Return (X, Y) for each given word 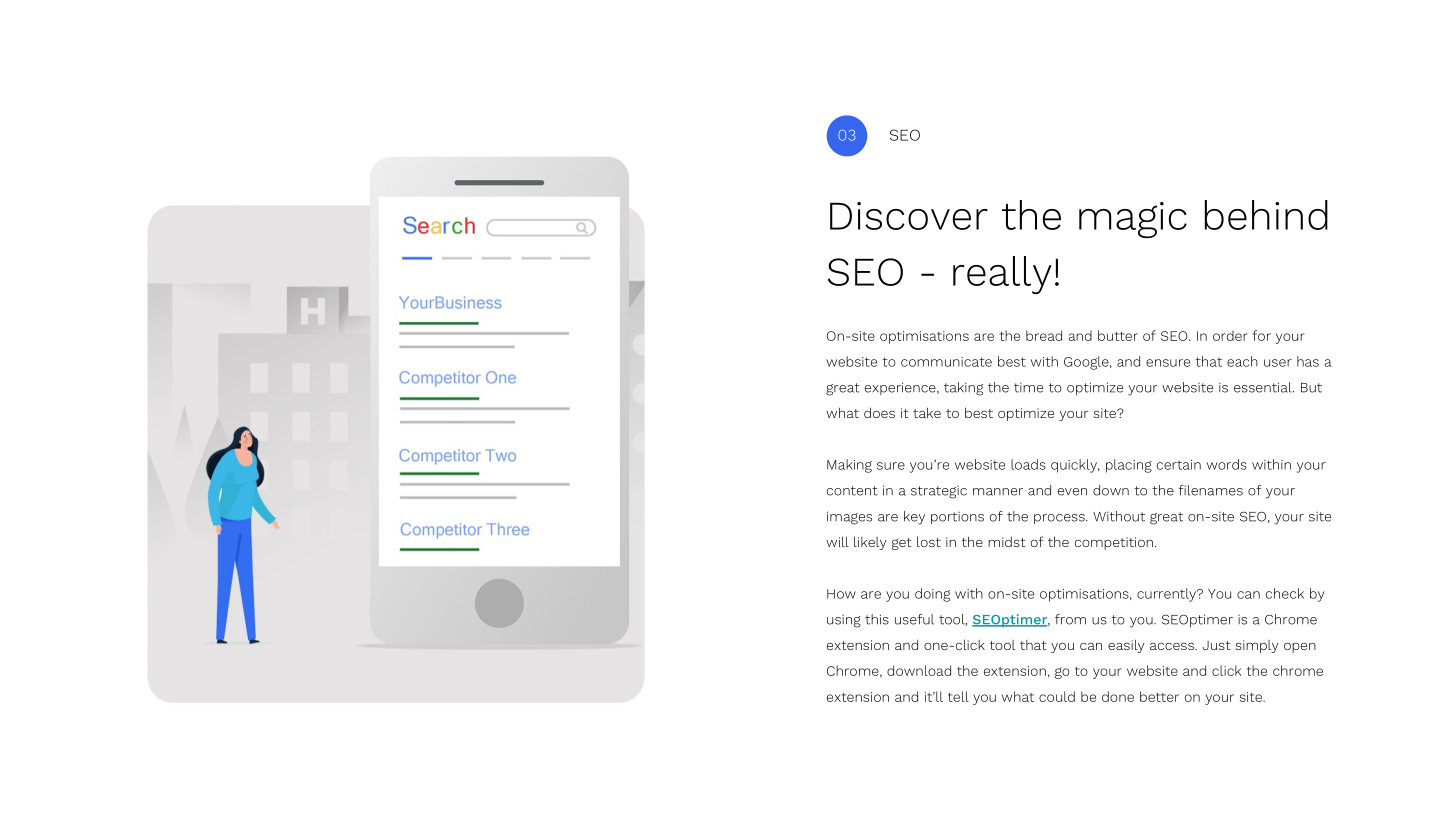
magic (1133, 220)
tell (958, 696)
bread (1044, 335)
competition (1114, 543)
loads (1028, 464)
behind (1266, 215)
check (1285, 593)
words (1227, 464)
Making (849, 466)
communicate (946, 362)
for (1262, 335)
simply (1257, 646)
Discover (909, 216)
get (902, 544)
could (1057, 696)
